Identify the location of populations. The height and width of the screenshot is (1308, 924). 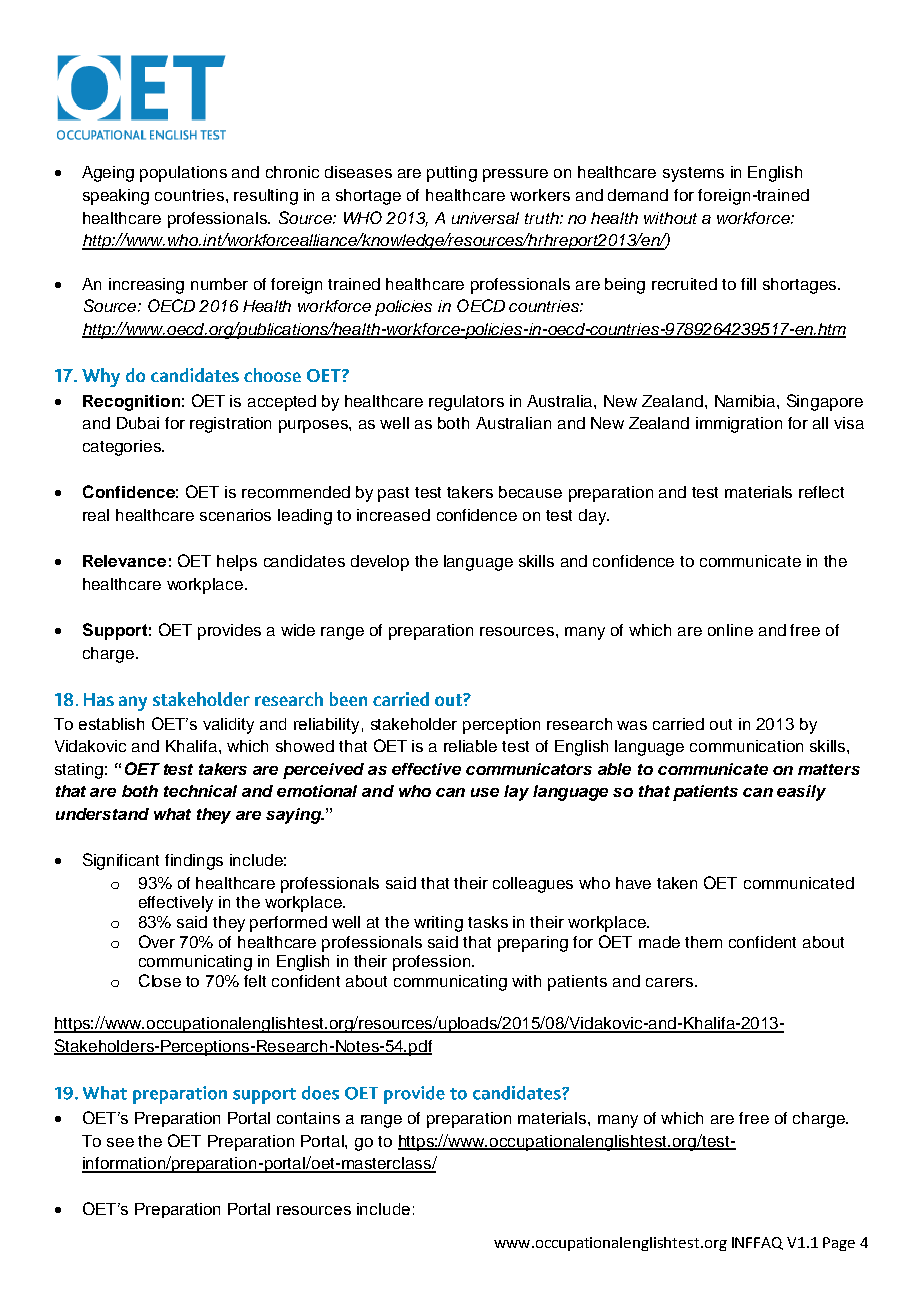
(183, 174).
